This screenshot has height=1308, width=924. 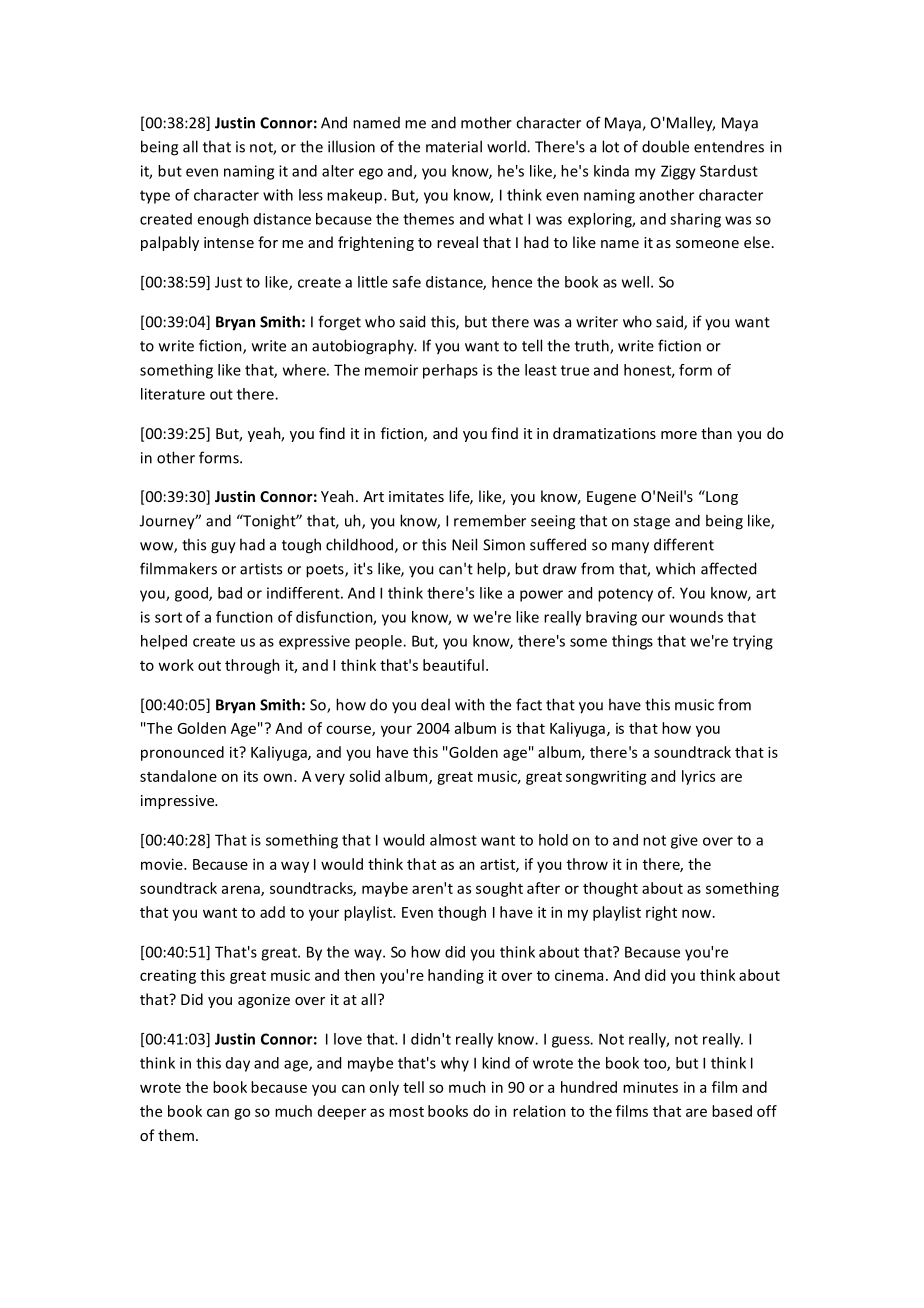 What do you see at coordinates (223, 220) in the screenshot?
I see `enough` at bounding box center [223, 220].
